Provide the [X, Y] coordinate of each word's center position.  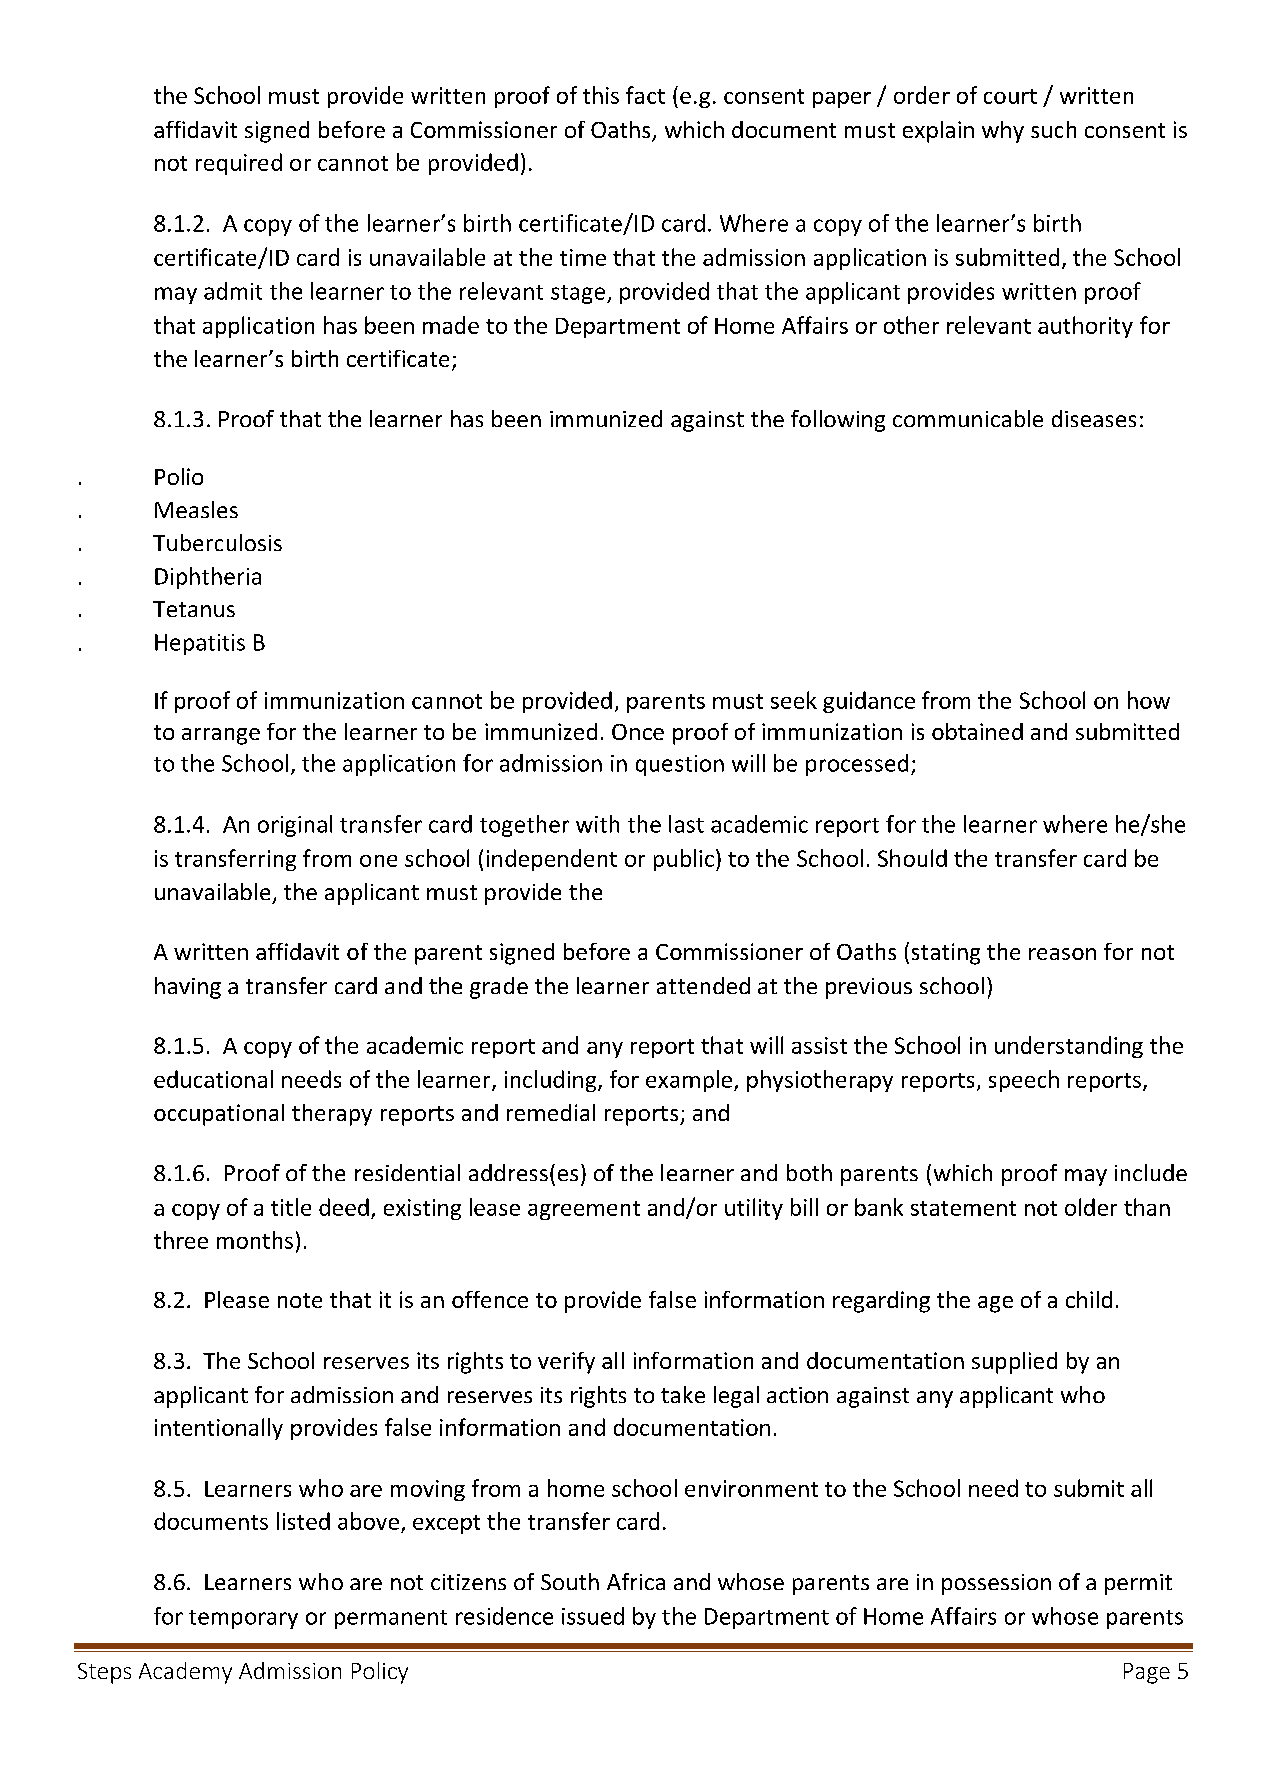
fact [645, 95]
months [255, 1240]
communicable [968, 418]
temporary [243, 1619]
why [1003, 132]
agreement [584, 1210]
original [295, 826]
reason [1062, 954]
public [684, 860]
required [239, 164]
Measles [196, 509]
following [838, 421]
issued [593, 1616]
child [1089, 1299]
